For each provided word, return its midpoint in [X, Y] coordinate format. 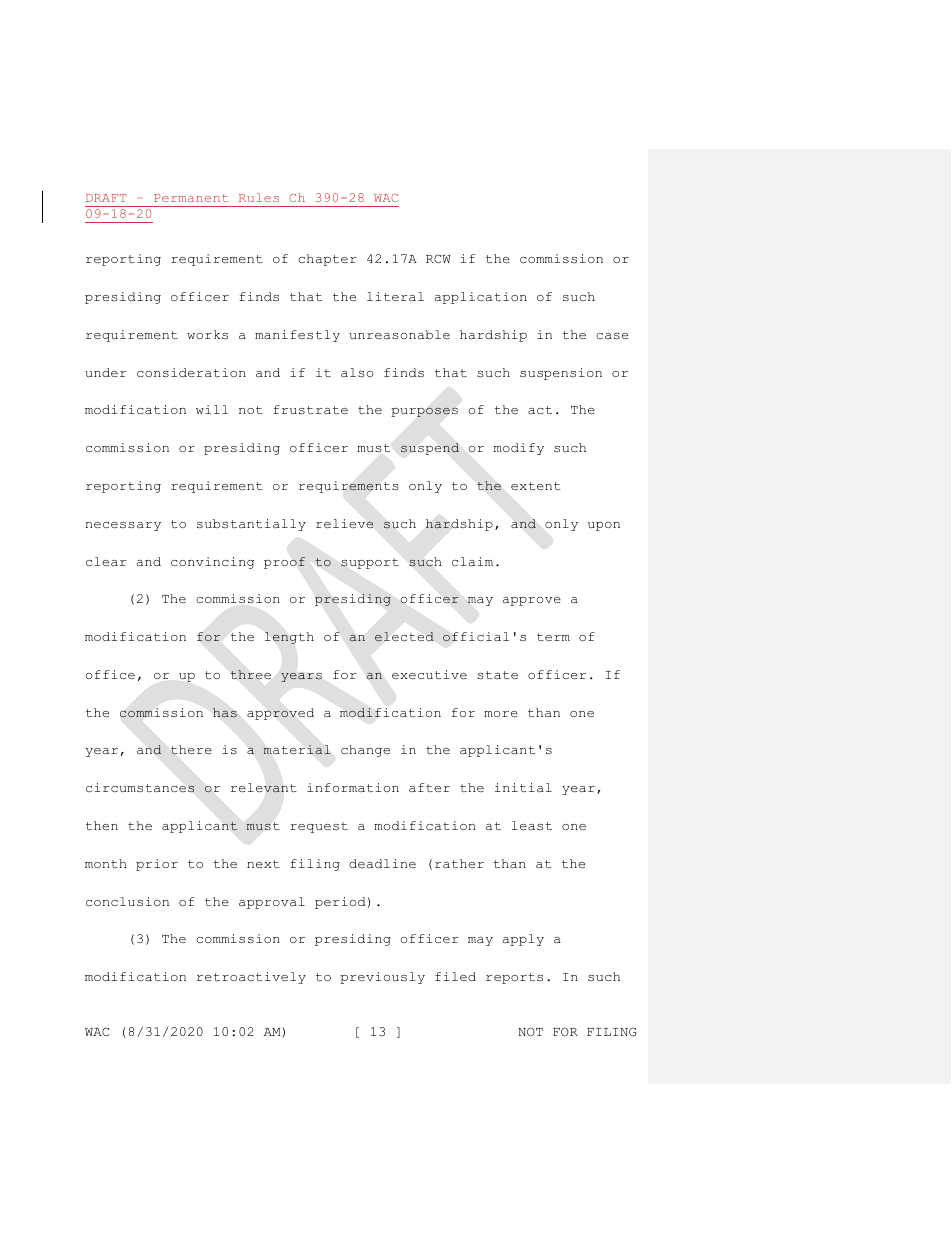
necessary [123, 526]
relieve [344, 523]
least [532, 825]
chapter [327, 260]
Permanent [191, 198]
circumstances [140, 787]
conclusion [127, 901]
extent [536, 486]
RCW [438, 258]
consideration [191, 372]
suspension [561, 374]
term [553, 637]
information [353, 787]
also [357, 372]
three [251, 674]
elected [404, 637]
